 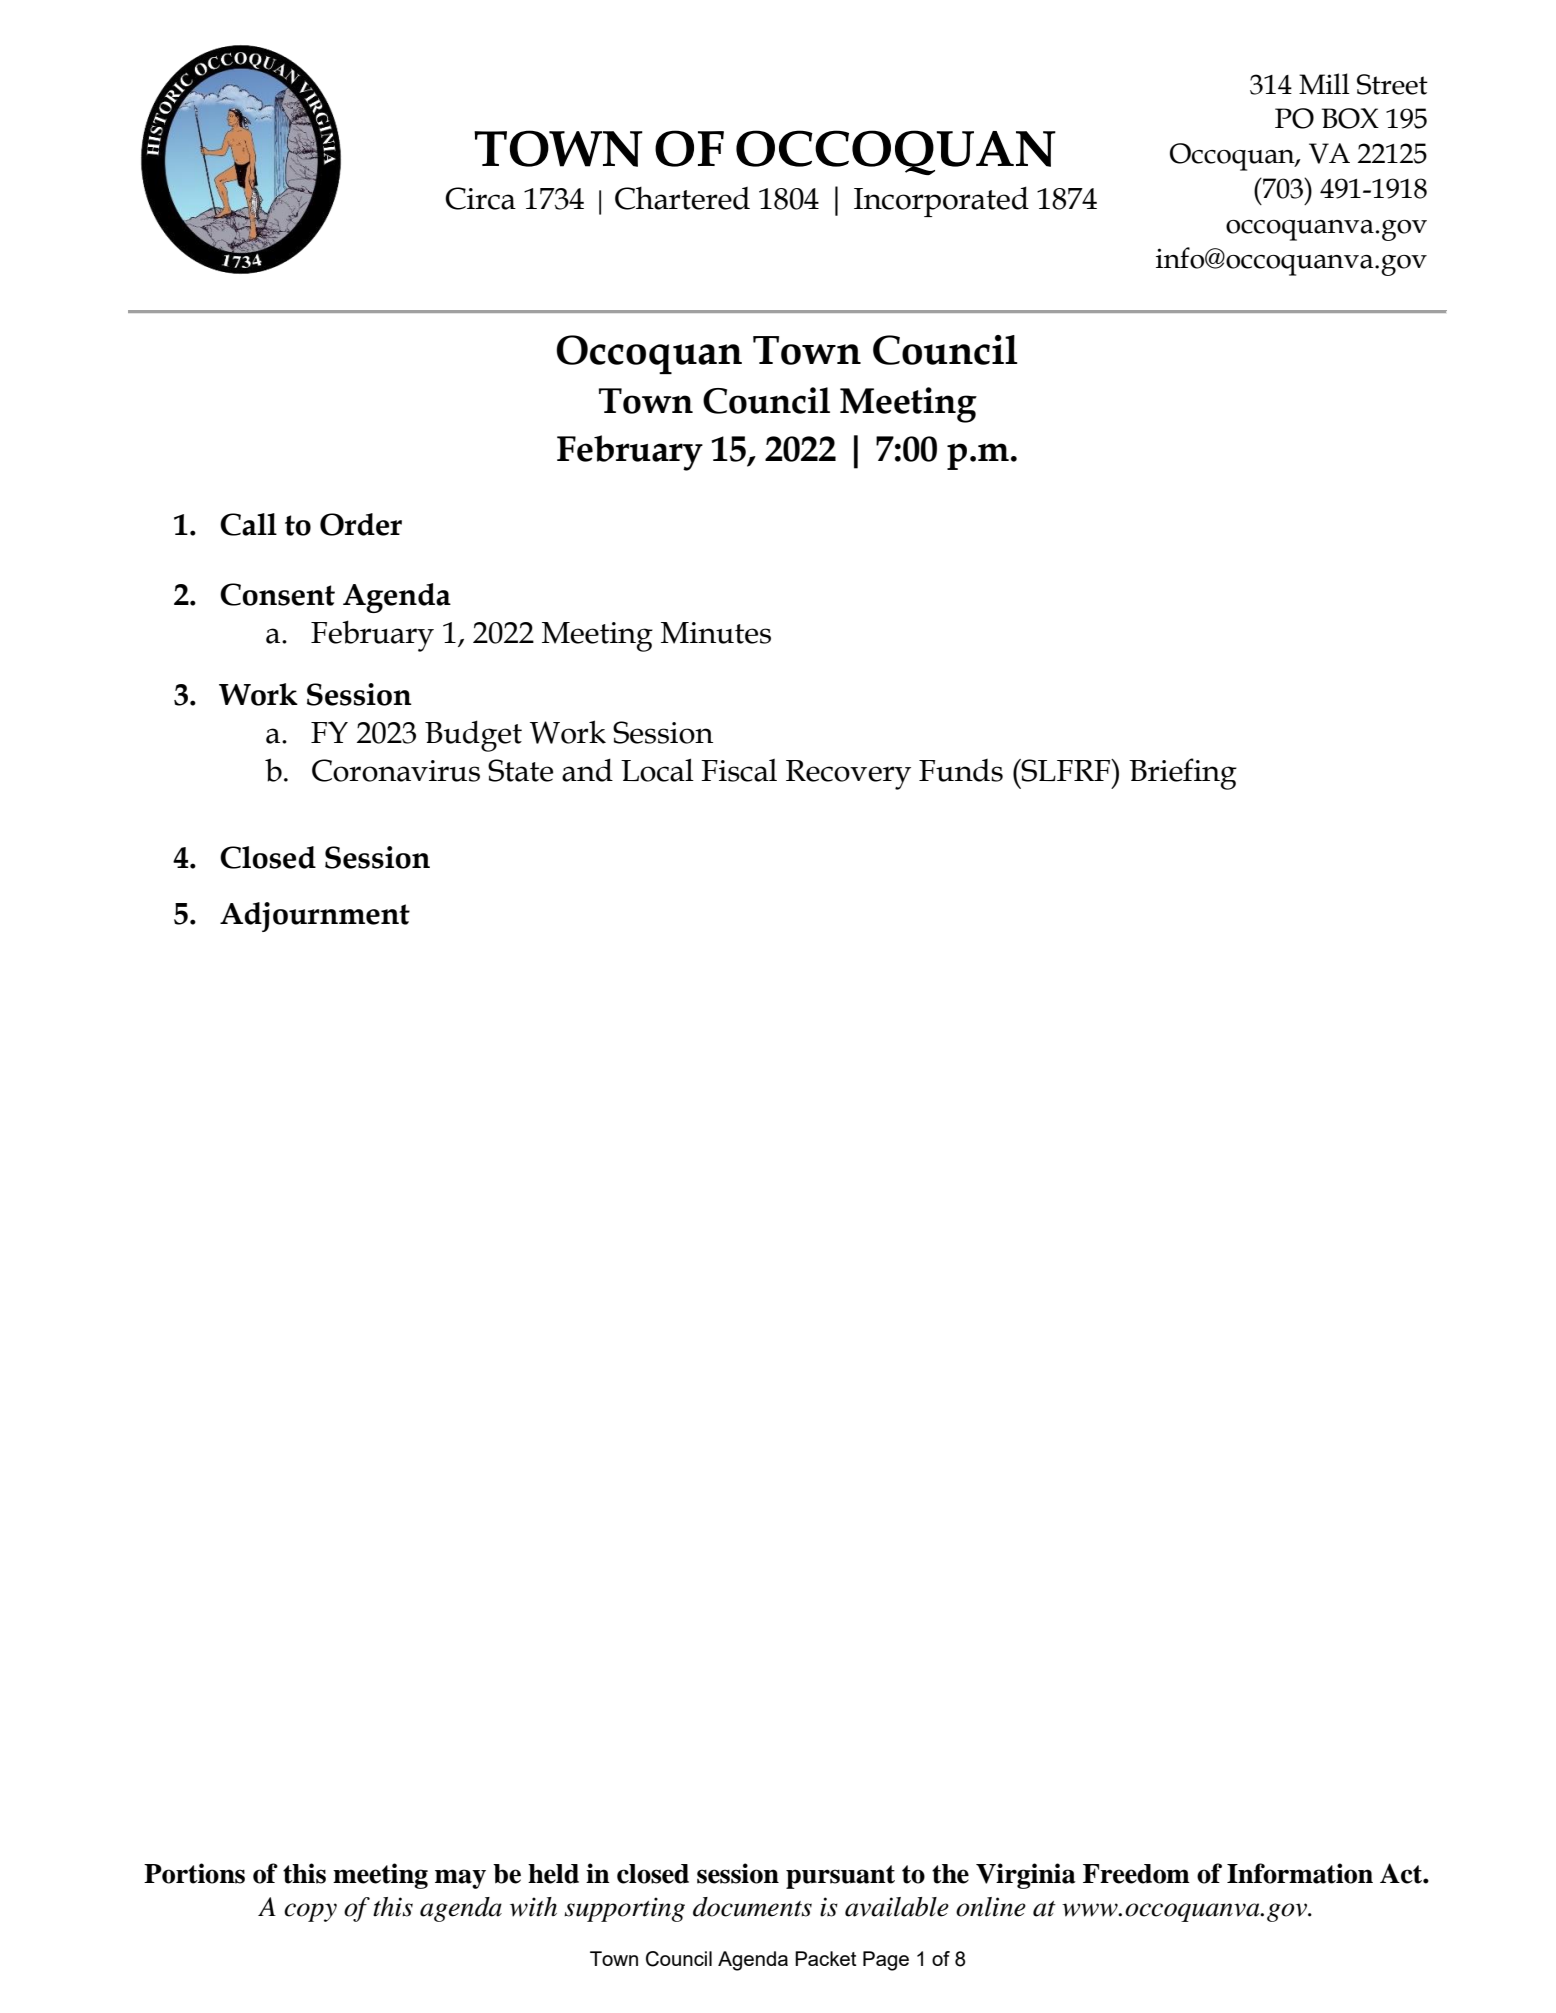 What do you see at coordinates (480, 198) in the image?
I see `Circa` at bounding box center [480, 198].
